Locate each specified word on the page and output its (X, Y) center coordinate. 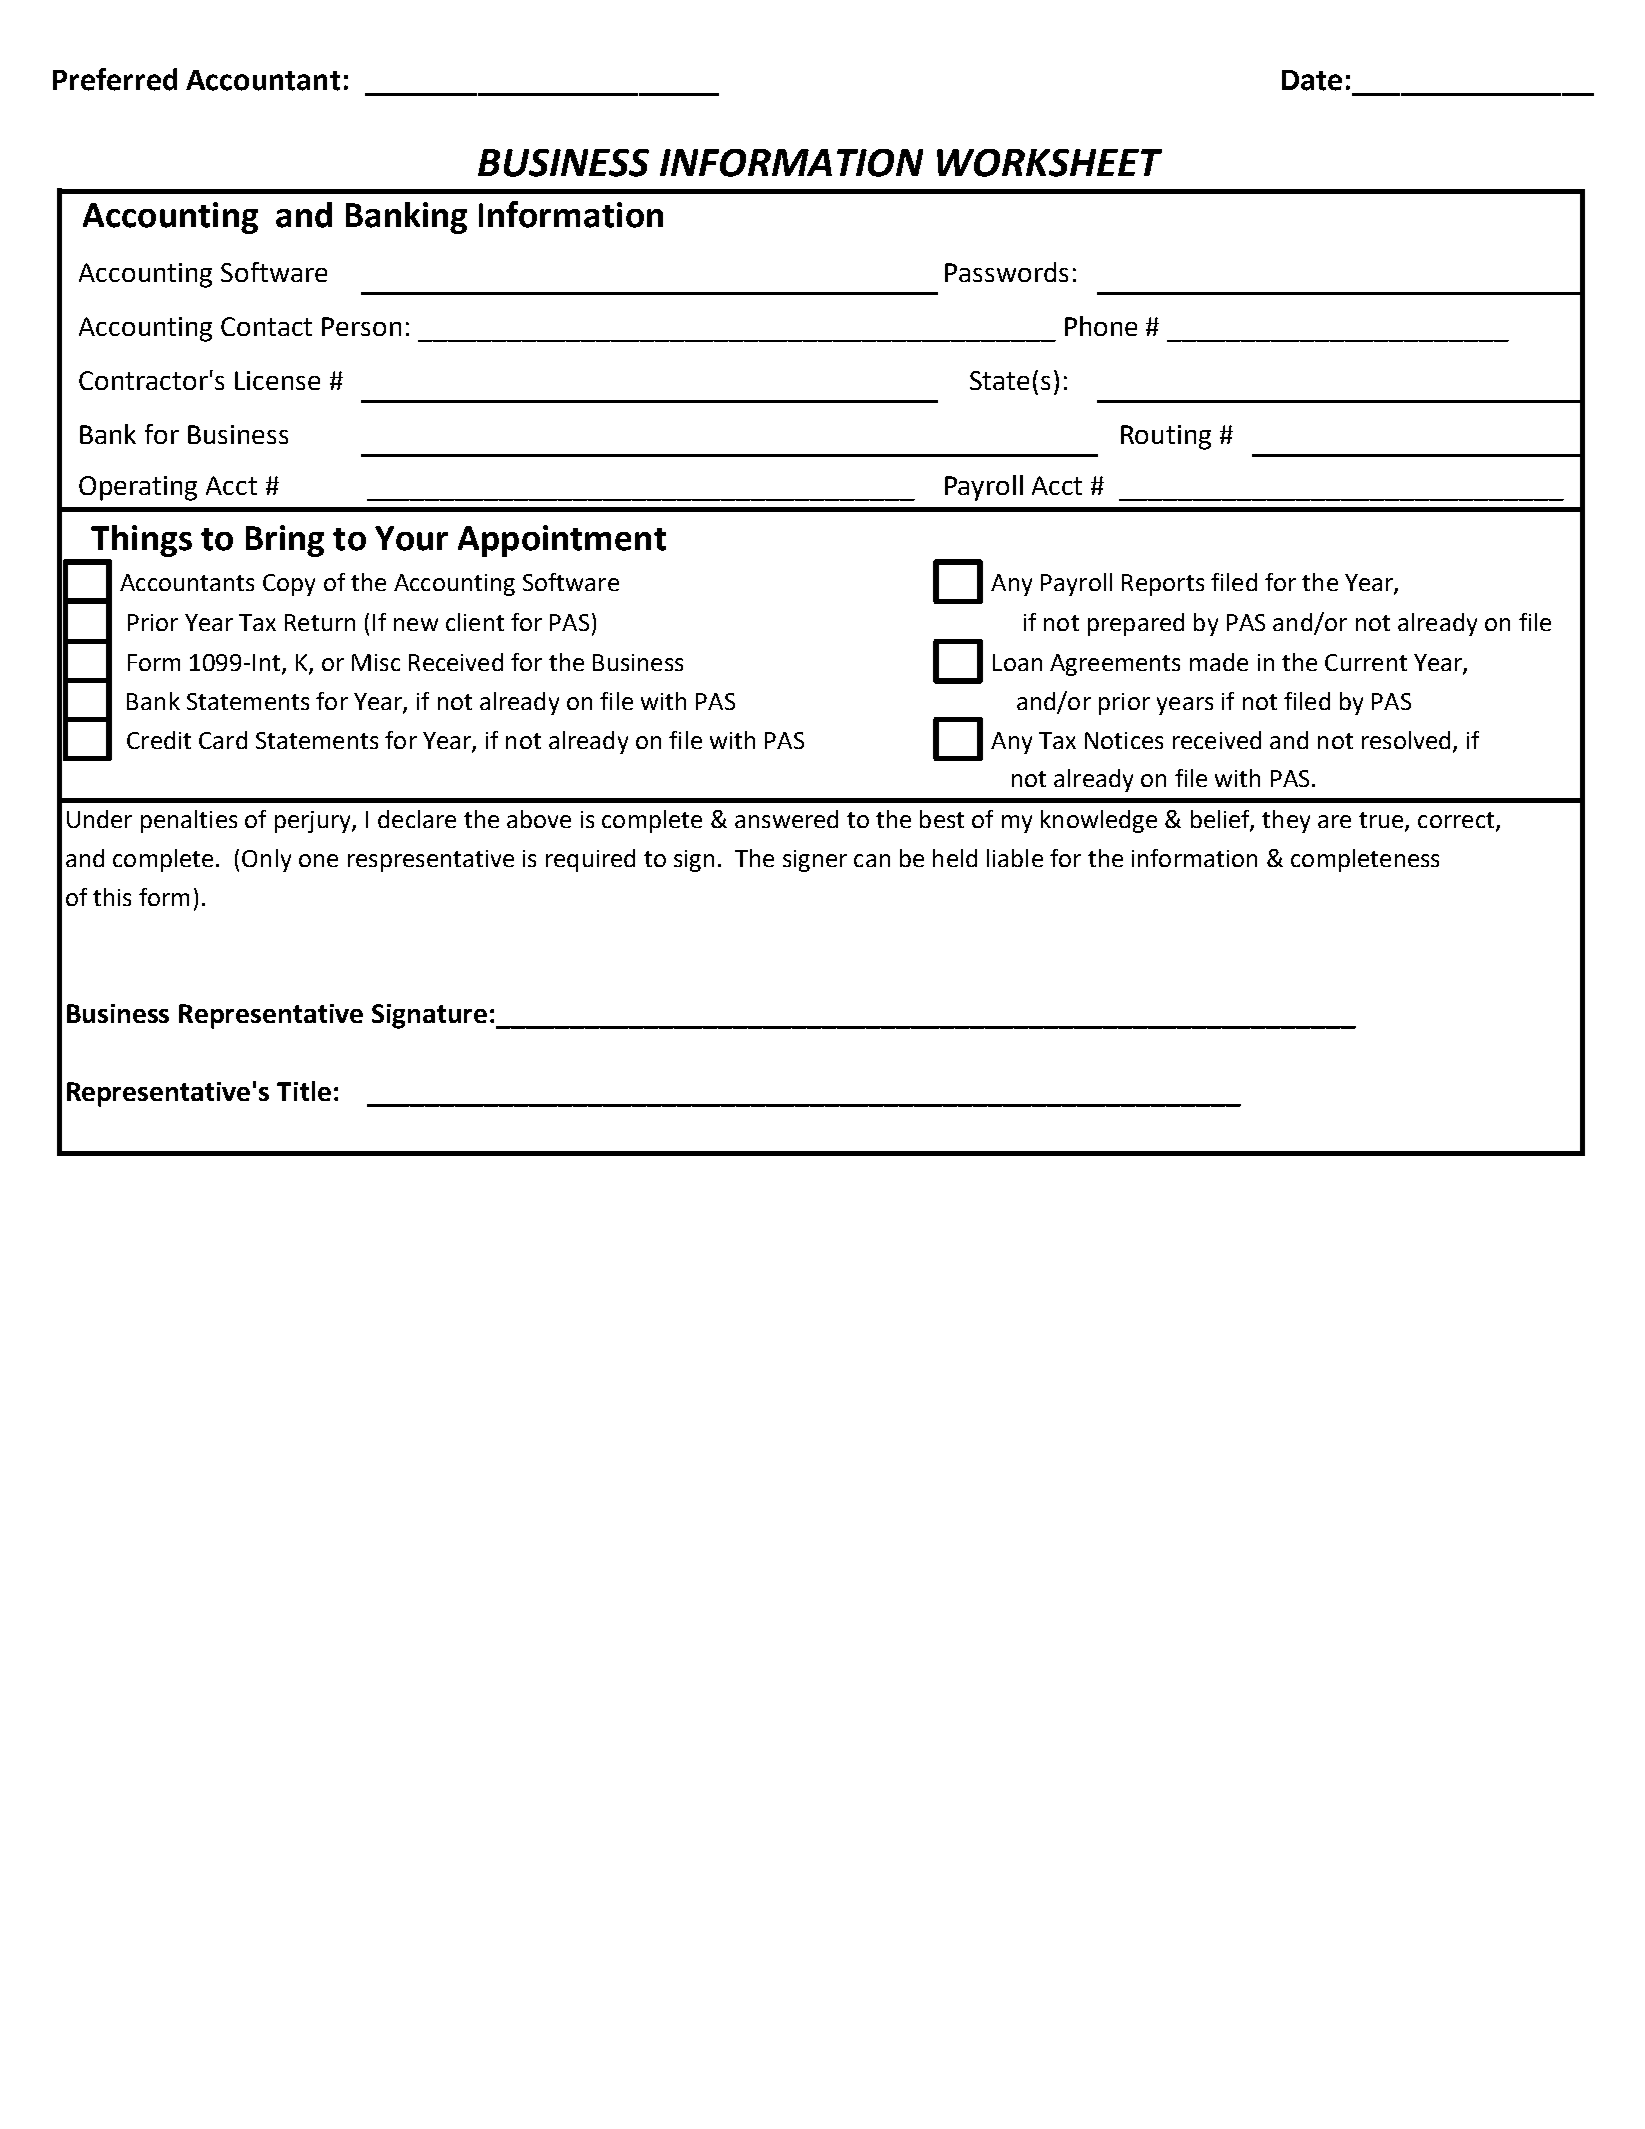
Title (304, 1091)
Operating (138, 488)
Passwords (1006, 272)
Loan (1017, 662)
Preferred (115, 79)
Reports (1163, 585)
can (872, 860)
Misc (376, 662)
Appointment (562, 541)
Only (266, 860)
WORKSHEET (1049, 163)
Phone (1101, 326)
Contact (266, 326)
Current (1366, 662)
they (1286, 821)
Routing (1166, 437)
